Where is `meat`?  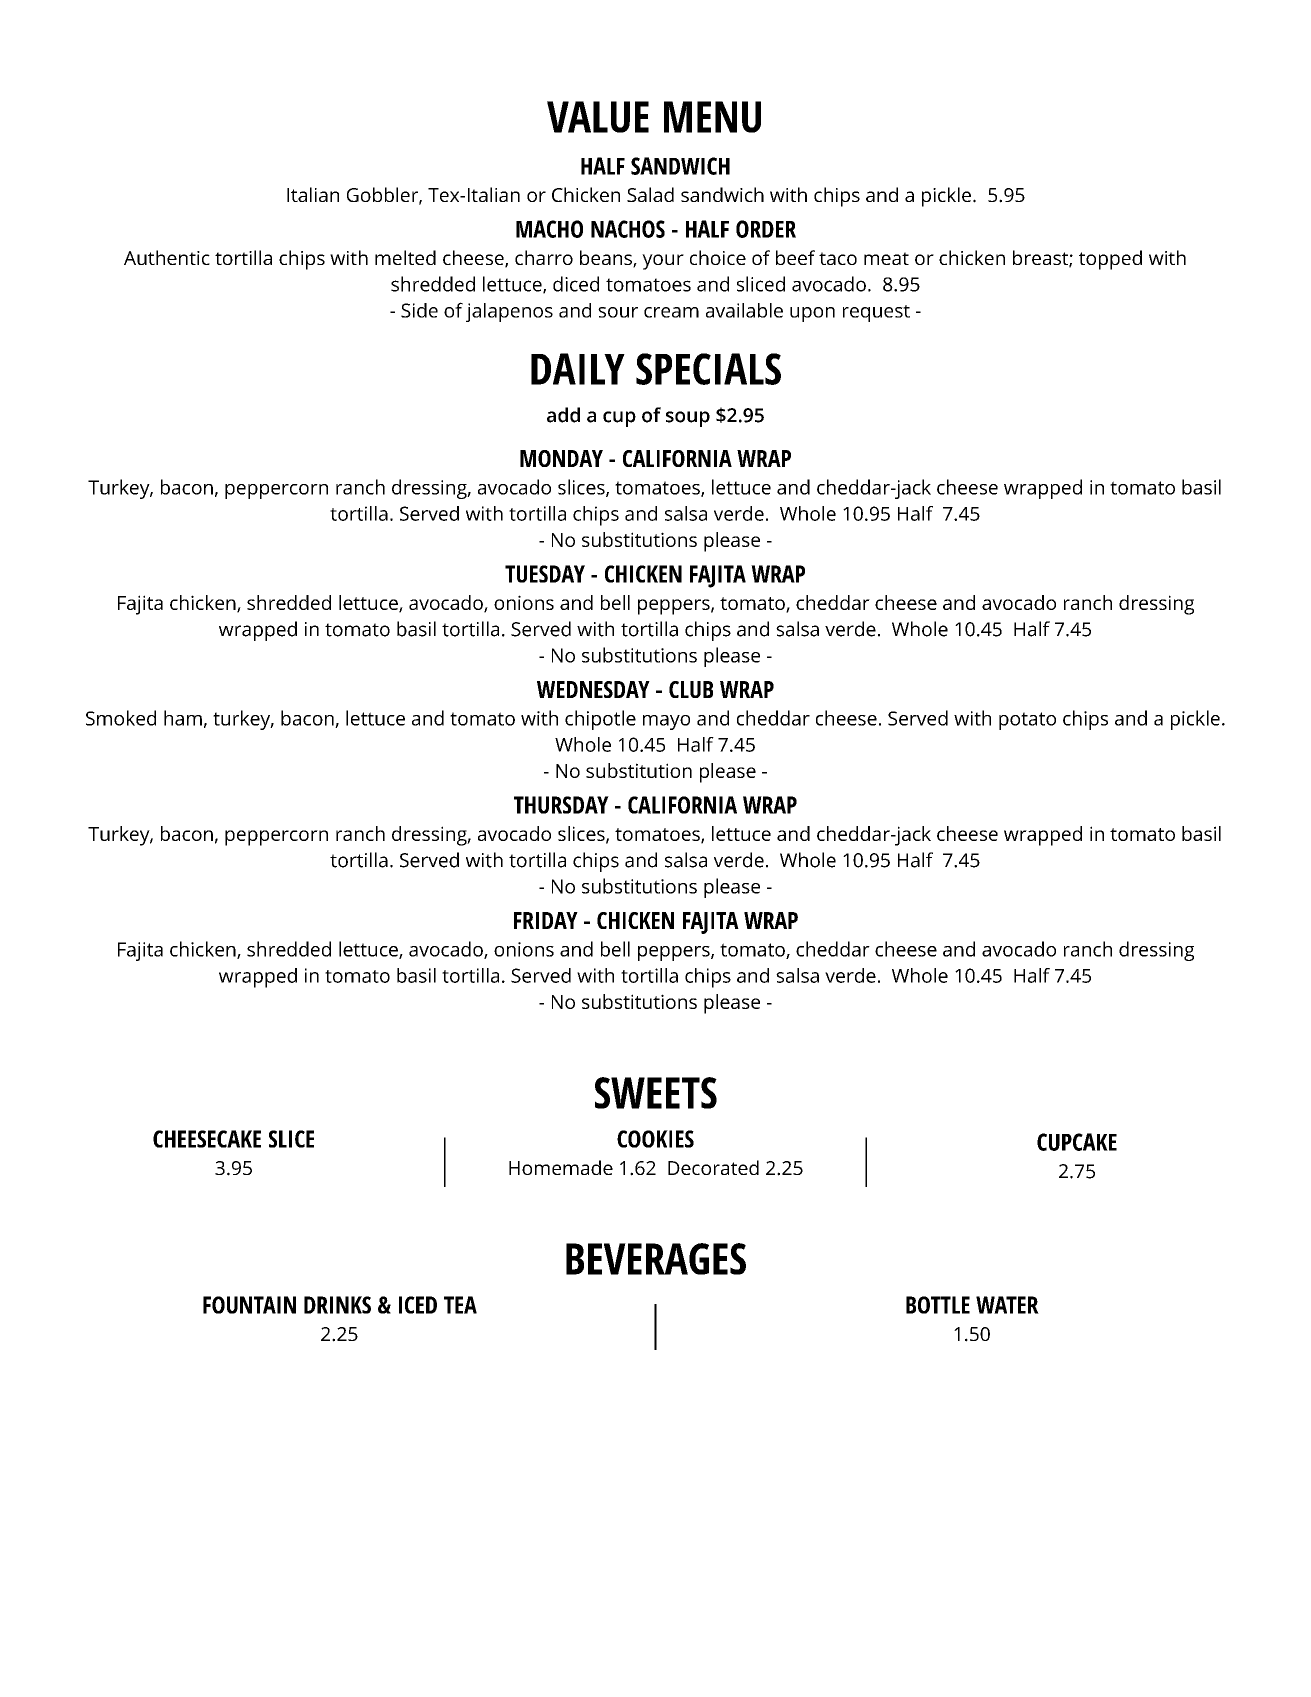 meat is located at coordinates (886, 258).
